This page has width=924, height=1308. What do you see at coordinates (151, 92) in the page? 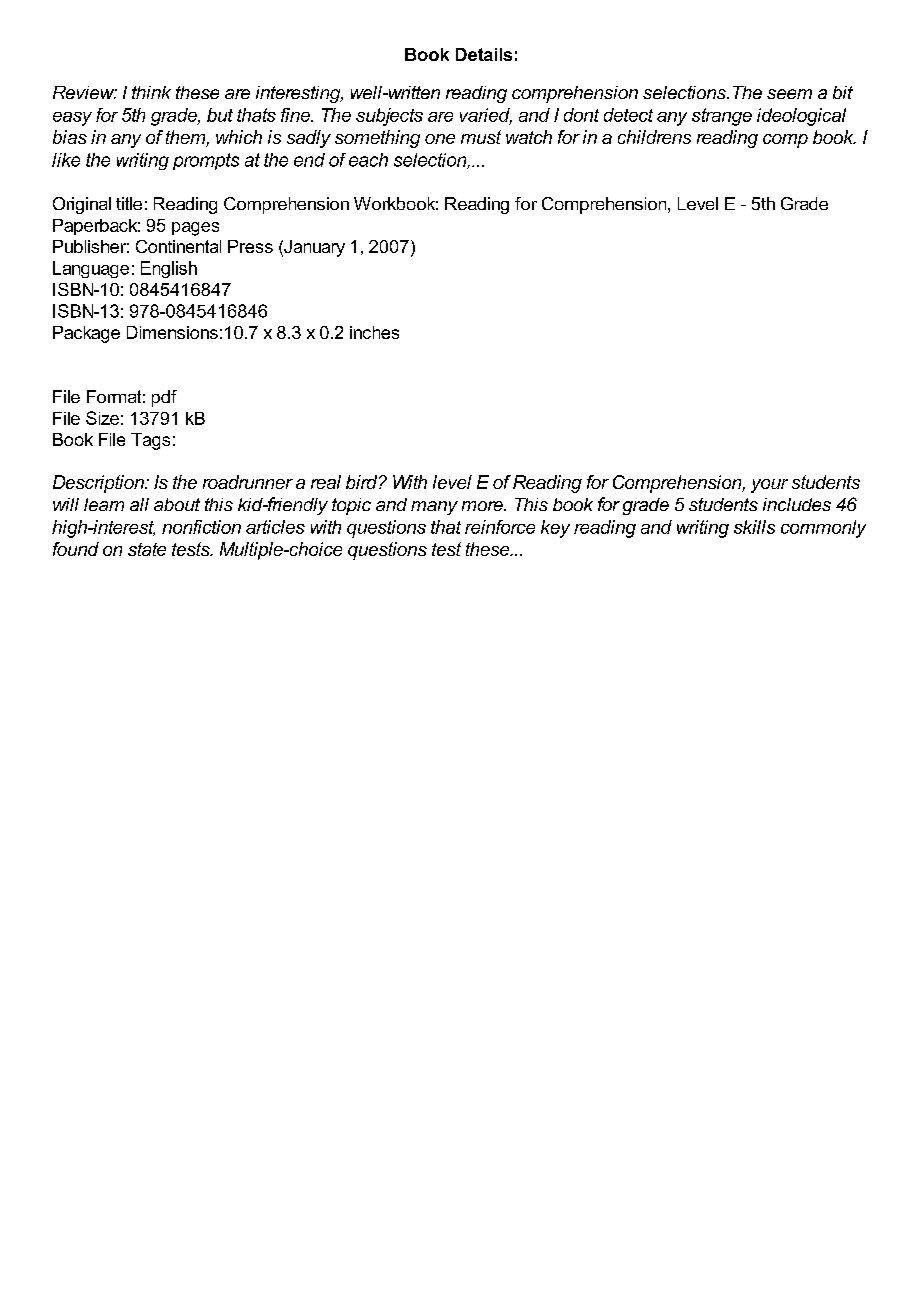
I see `think` at bounding box center [151, 92].
